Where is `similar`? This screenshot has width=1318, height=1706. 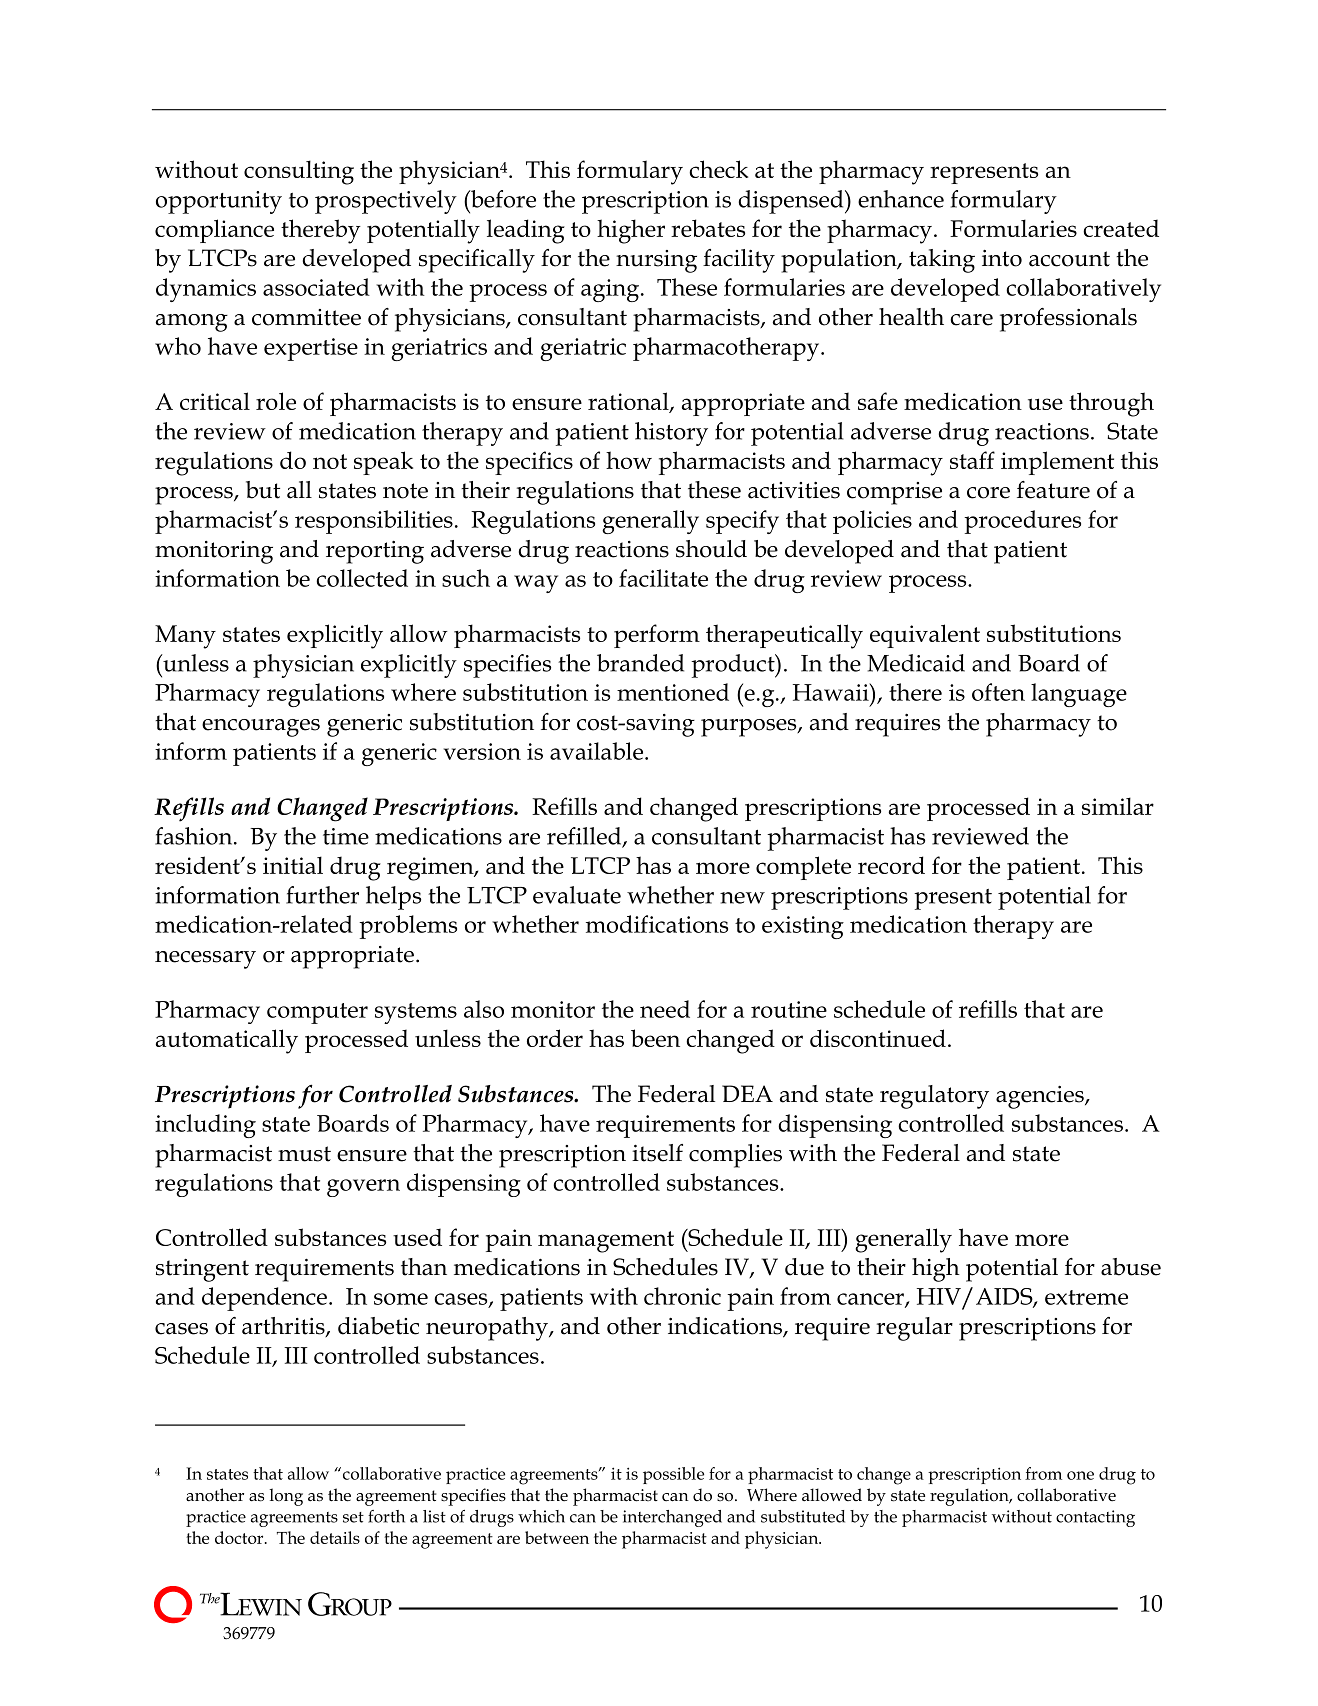 similar is located at coordinates (1118, 806).
